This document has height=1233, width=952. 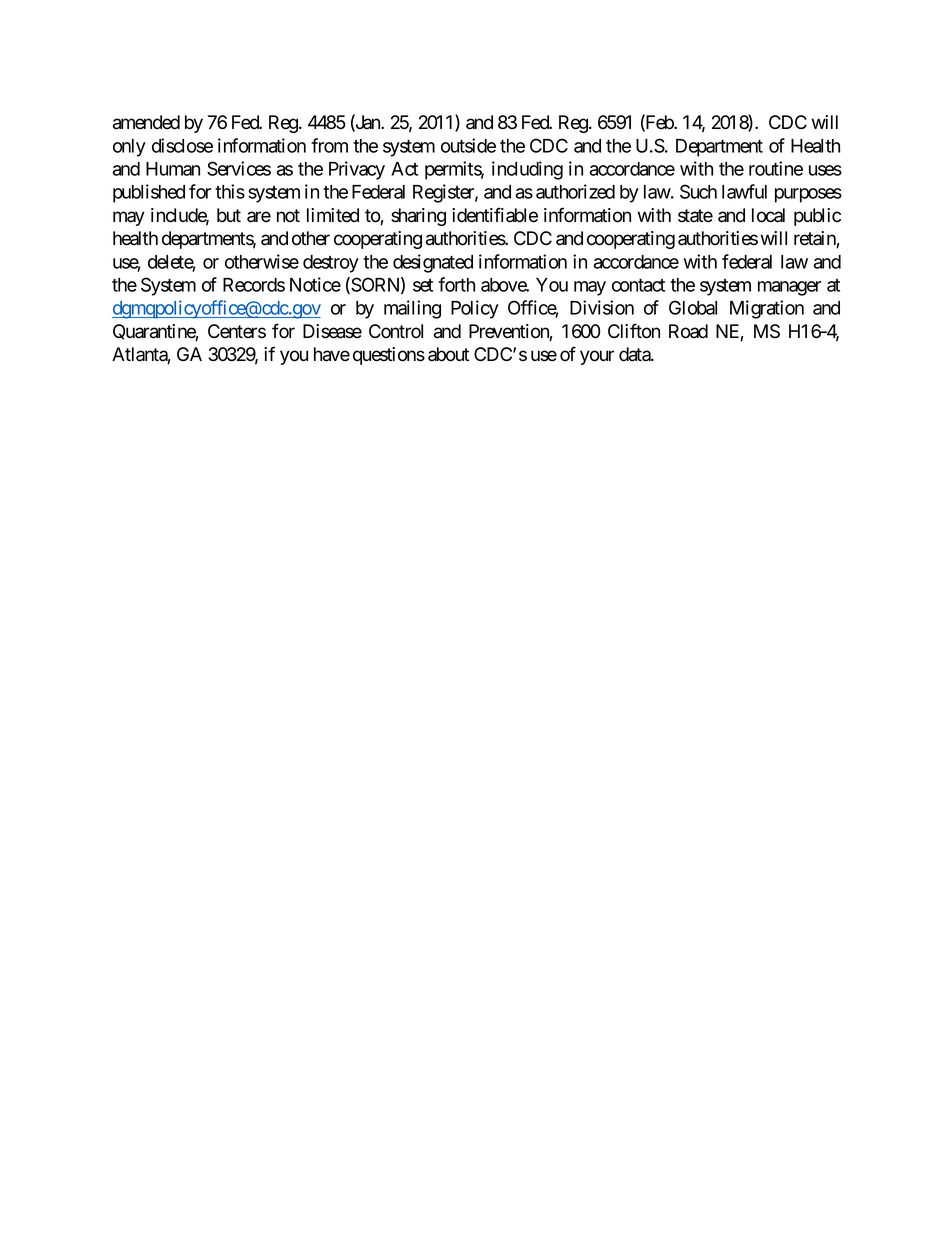 What do you see at coordinates (229, 215) in the document?
I see `but` at bounding box center [229, 215].
